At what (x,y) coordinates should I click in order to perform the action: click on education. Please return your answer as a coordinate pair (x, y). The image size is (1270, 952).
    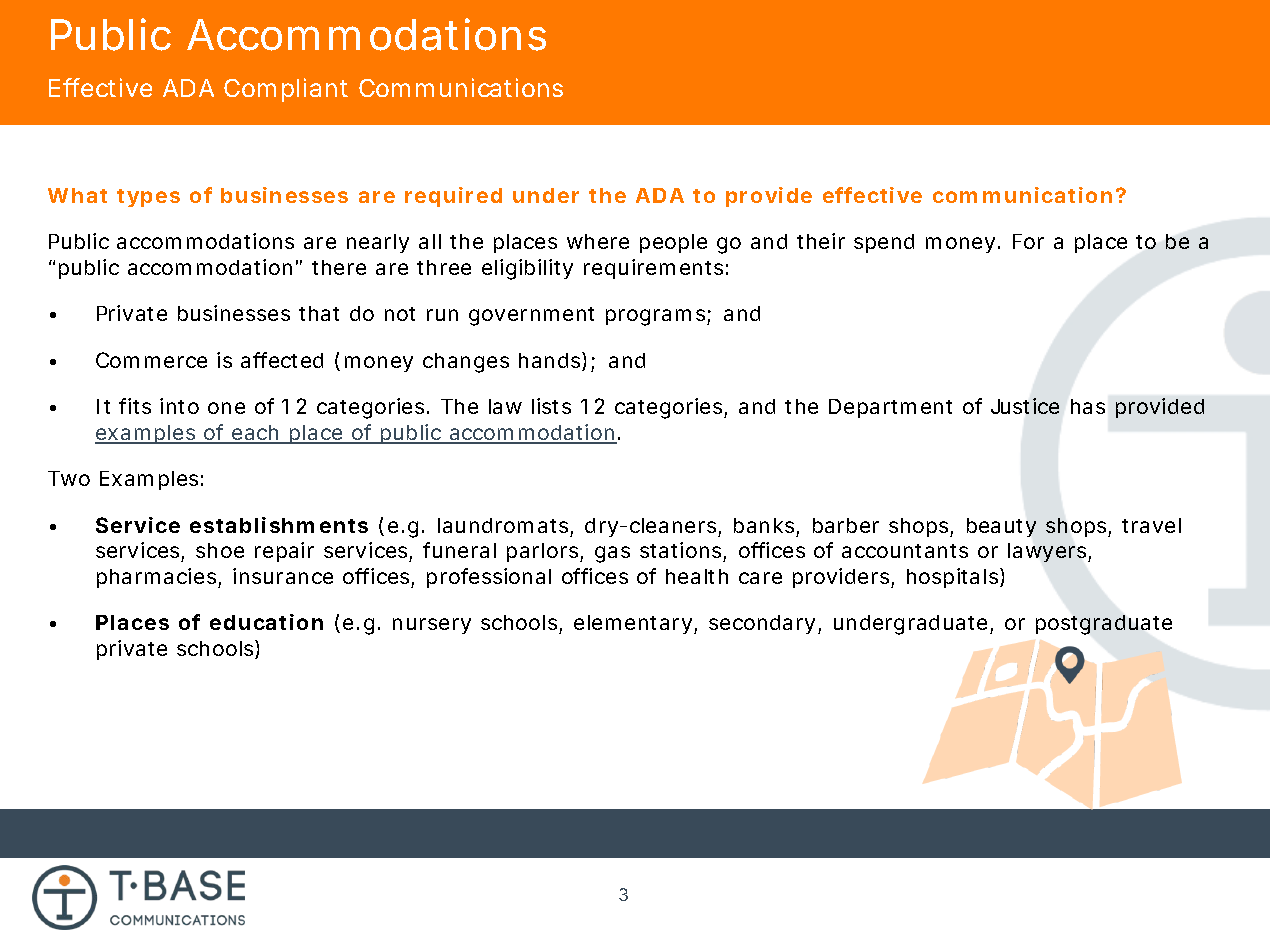
    Looking at the image, I should click on (266, 622).
